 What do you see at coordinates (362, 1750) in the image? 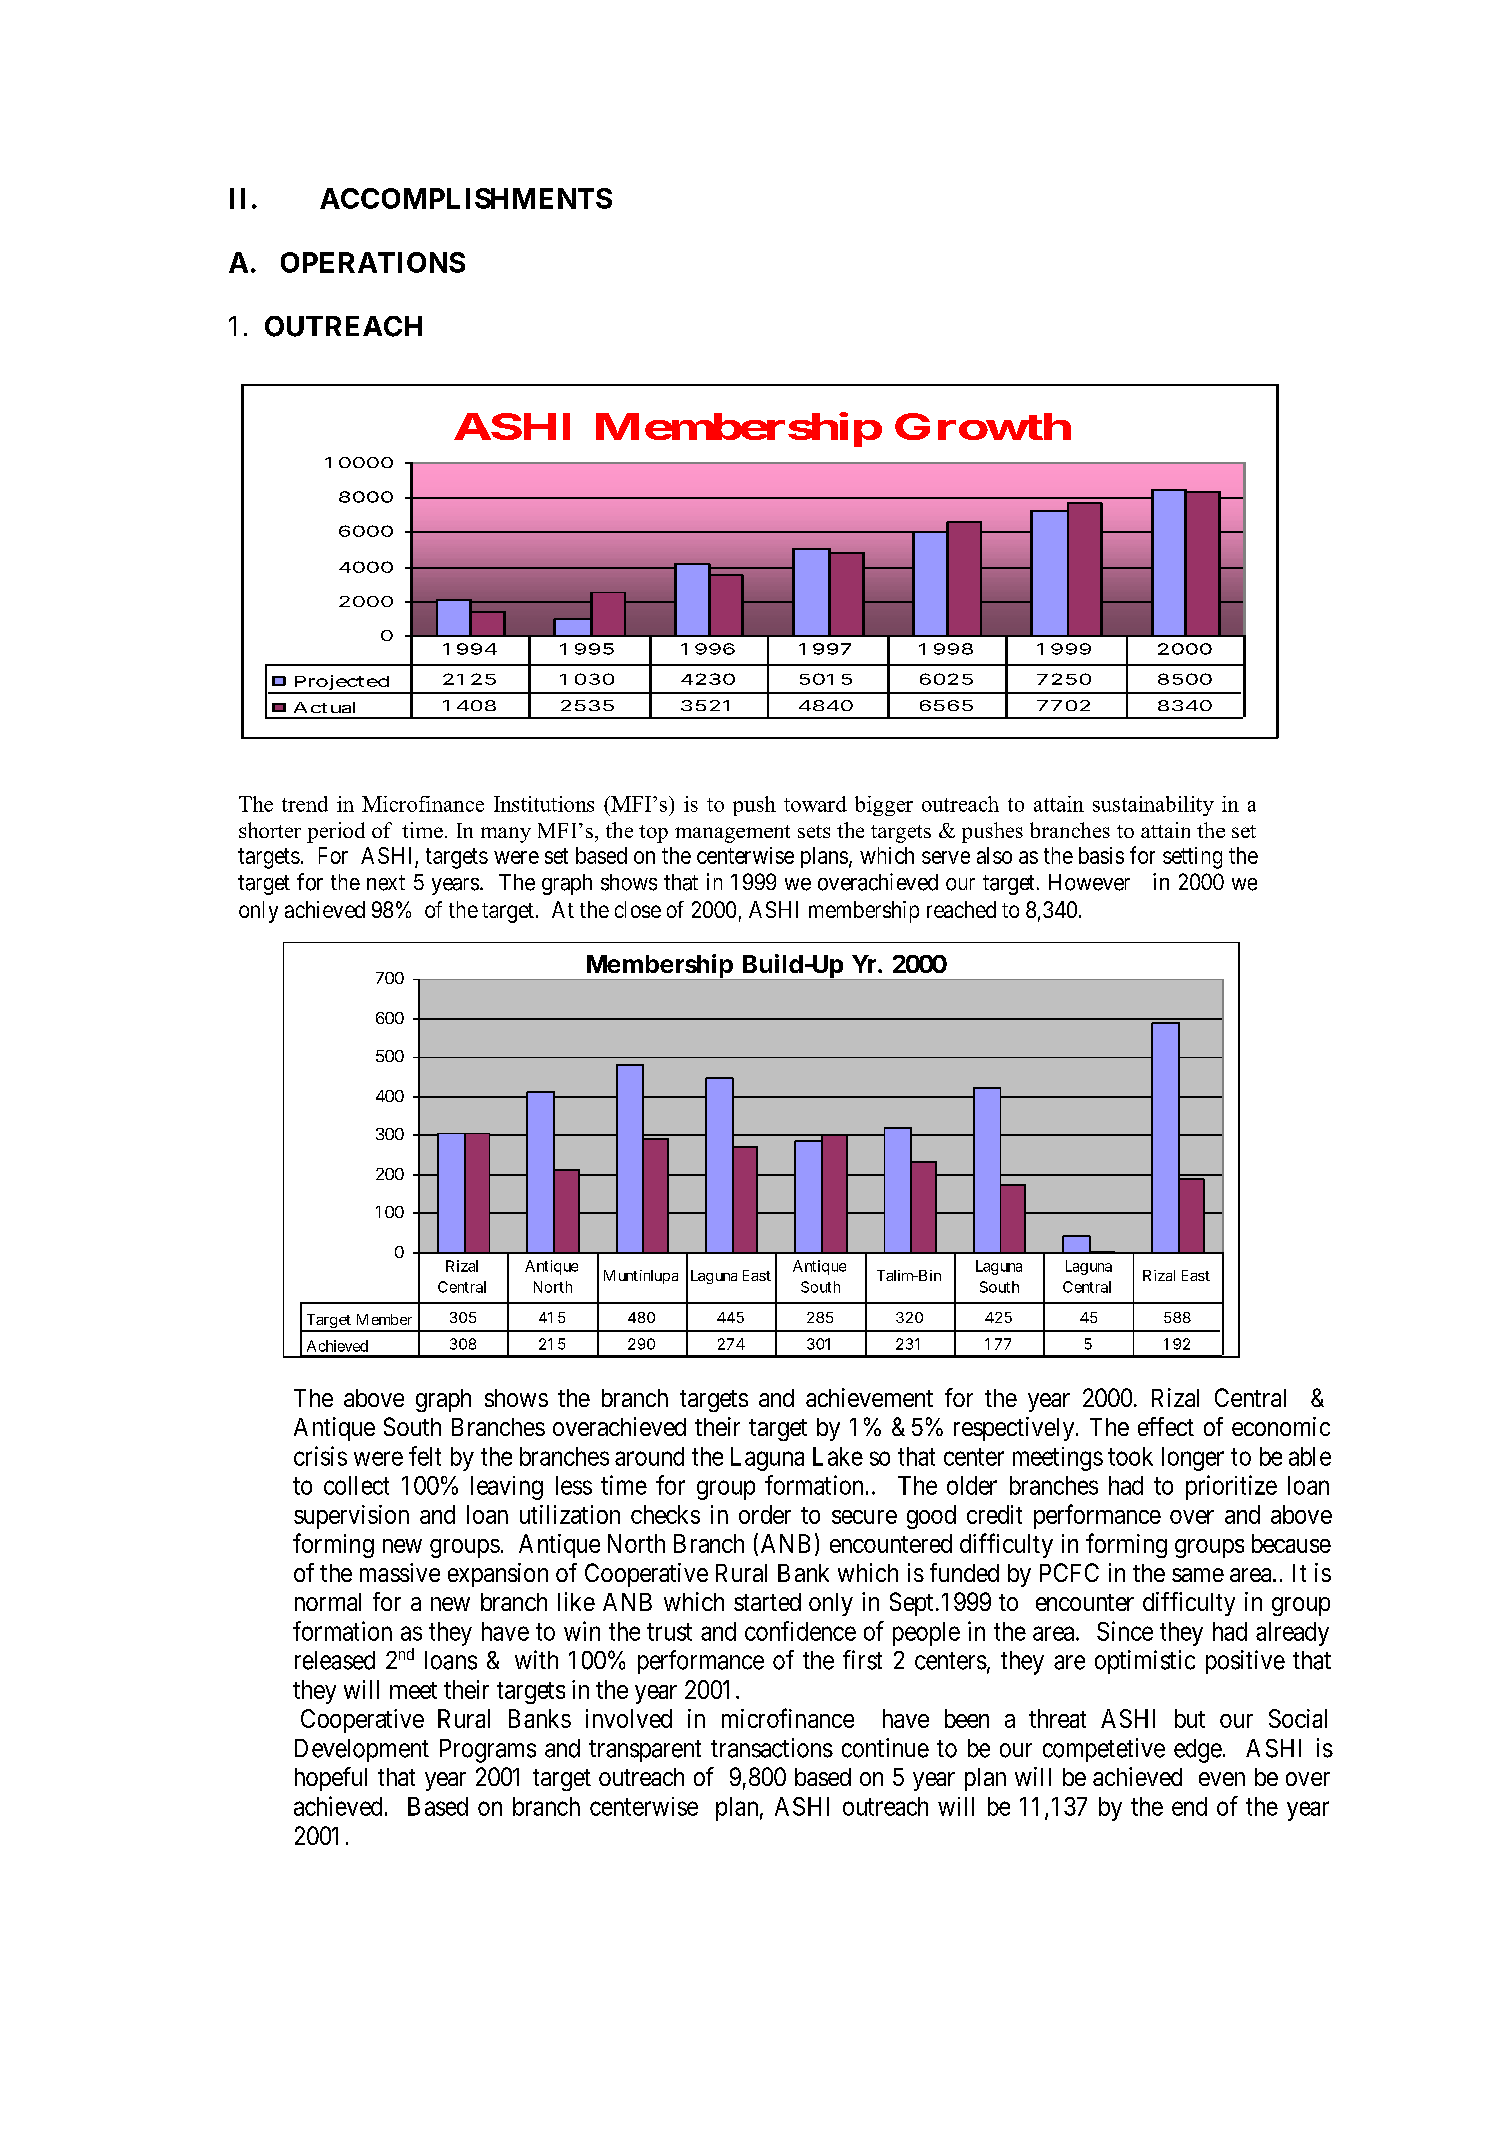
I see `Development` at bounding box center [362, 1750].
